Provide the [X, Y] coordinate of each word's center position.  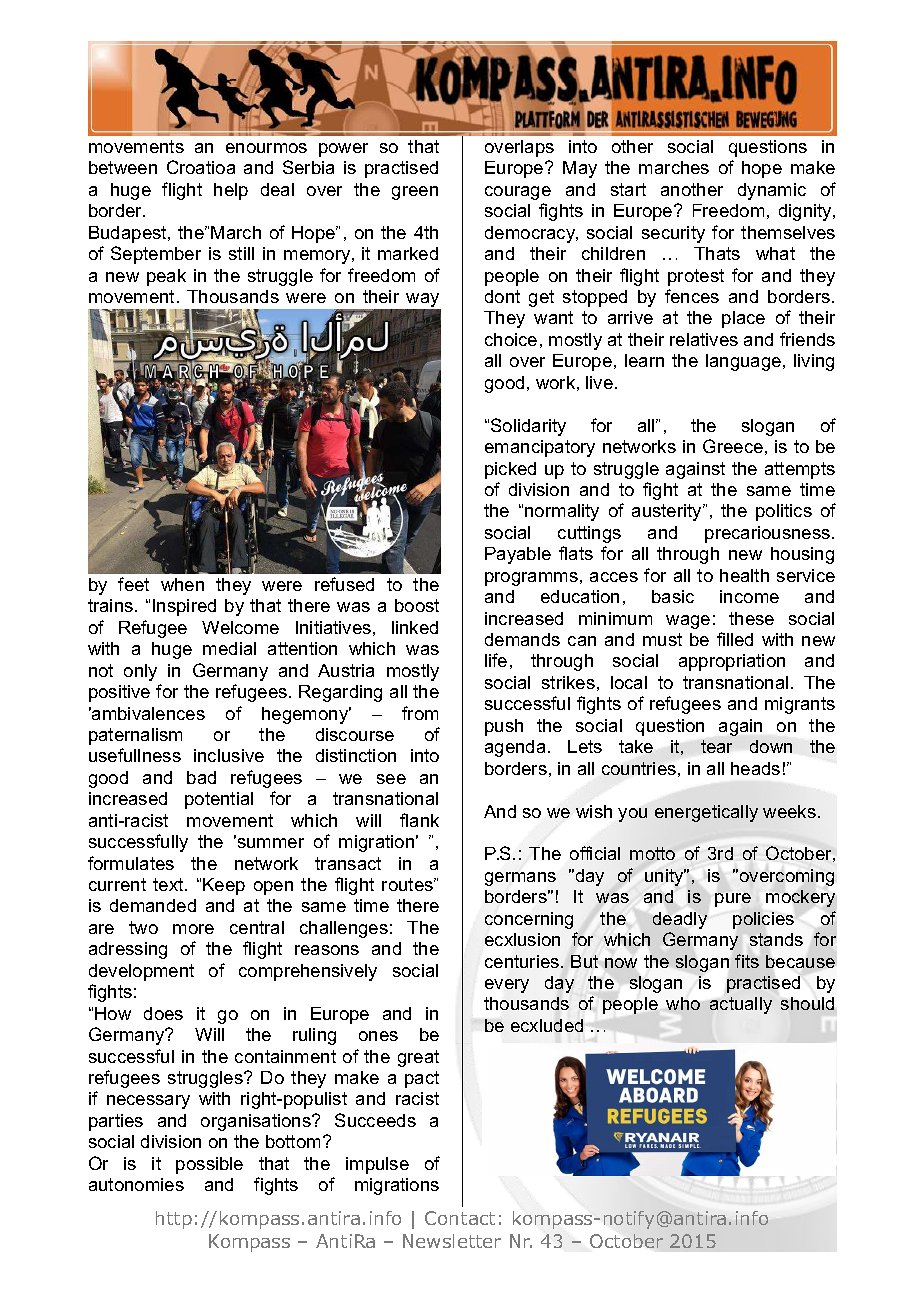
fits [747, 961]
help [231, 191]
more [193, 929]
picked [510, 470]
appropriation [732, 662]
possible [209, 1165]
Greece [733, 446]
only [140, 672]
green [415, 193]
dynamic [772, 191]
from [420, 713]
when [182, 584]
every [507, 986]
